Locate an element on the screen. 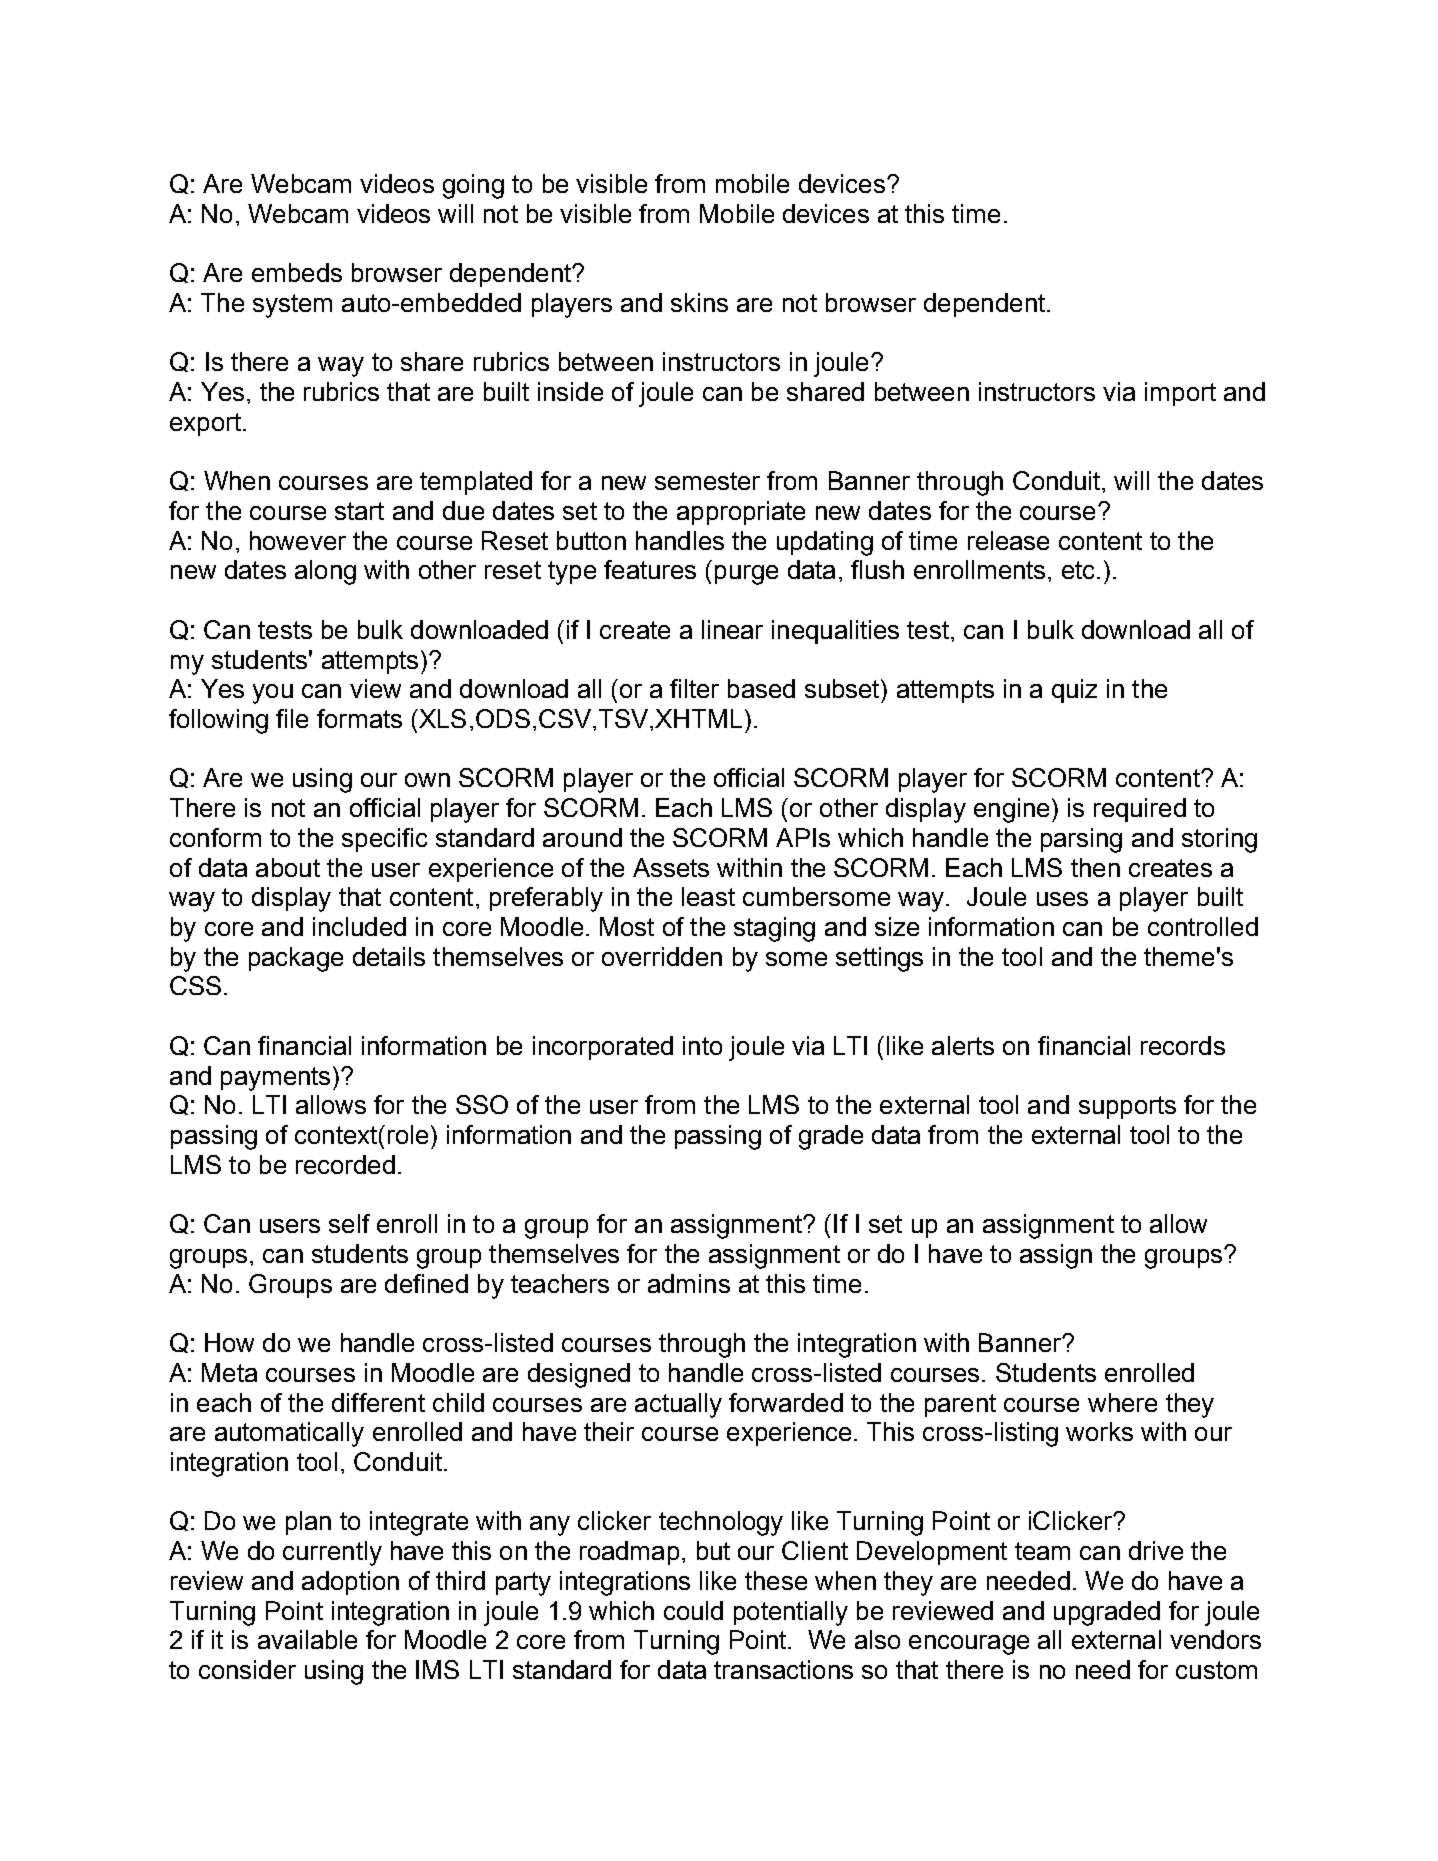 This screenshot has width=1438, height=1861. along is located at coordinates (325, 572).
